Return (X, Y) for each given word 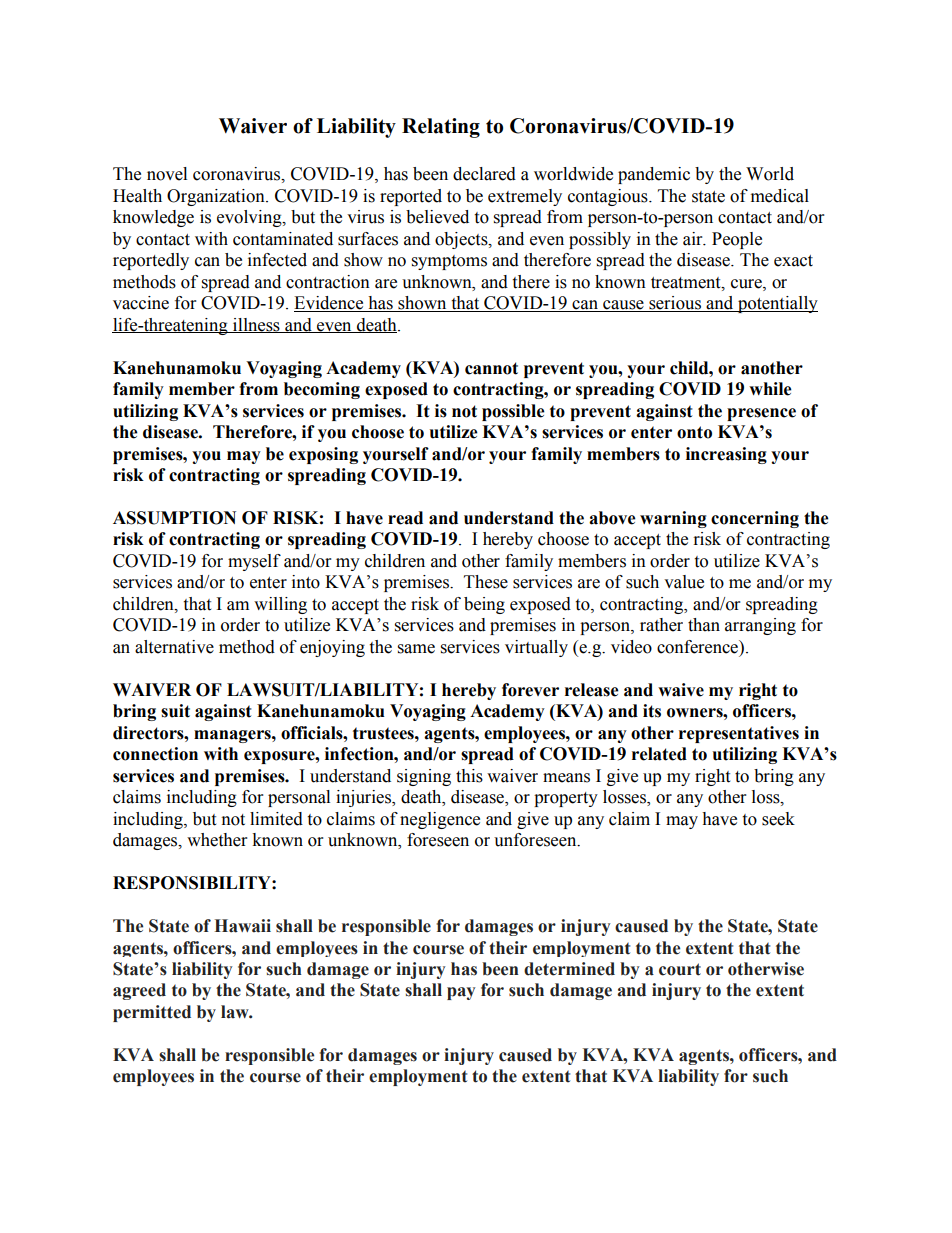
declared (484, 174)
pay (461, 993)
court (680, 969)
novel (167, 174)
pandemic (654, 175)
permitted (152, 1013)
